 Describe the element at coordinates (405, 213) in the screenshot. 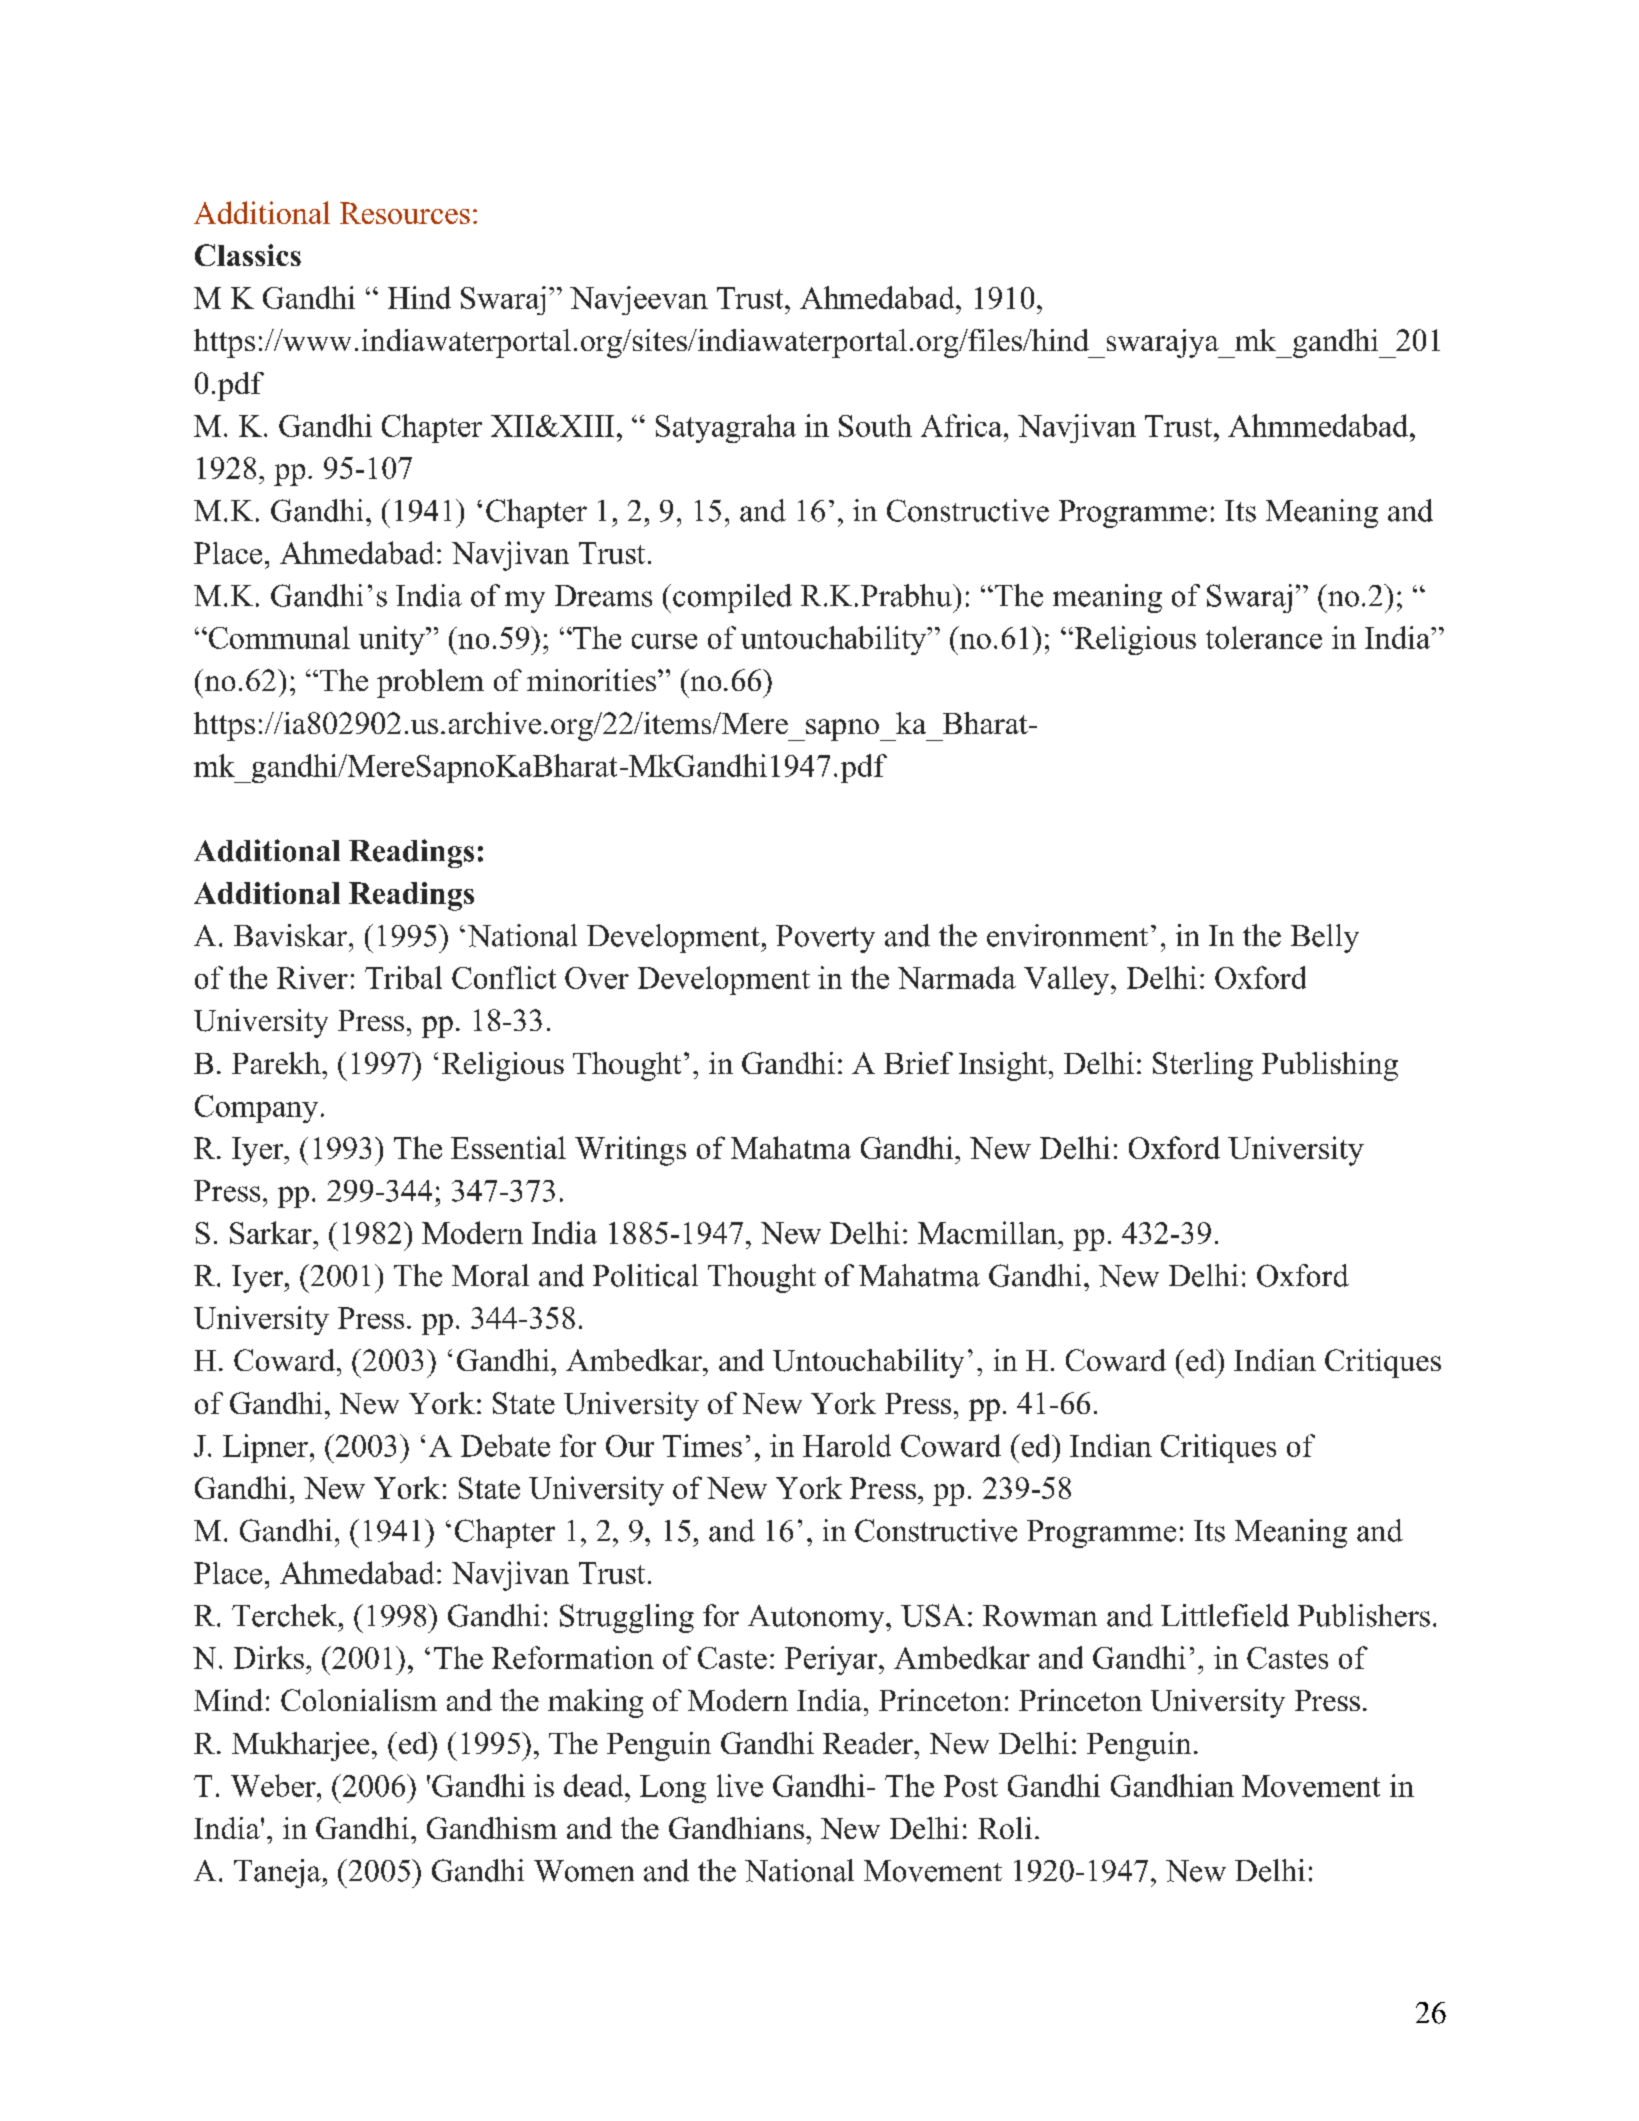

I see `Resources` at that location.
